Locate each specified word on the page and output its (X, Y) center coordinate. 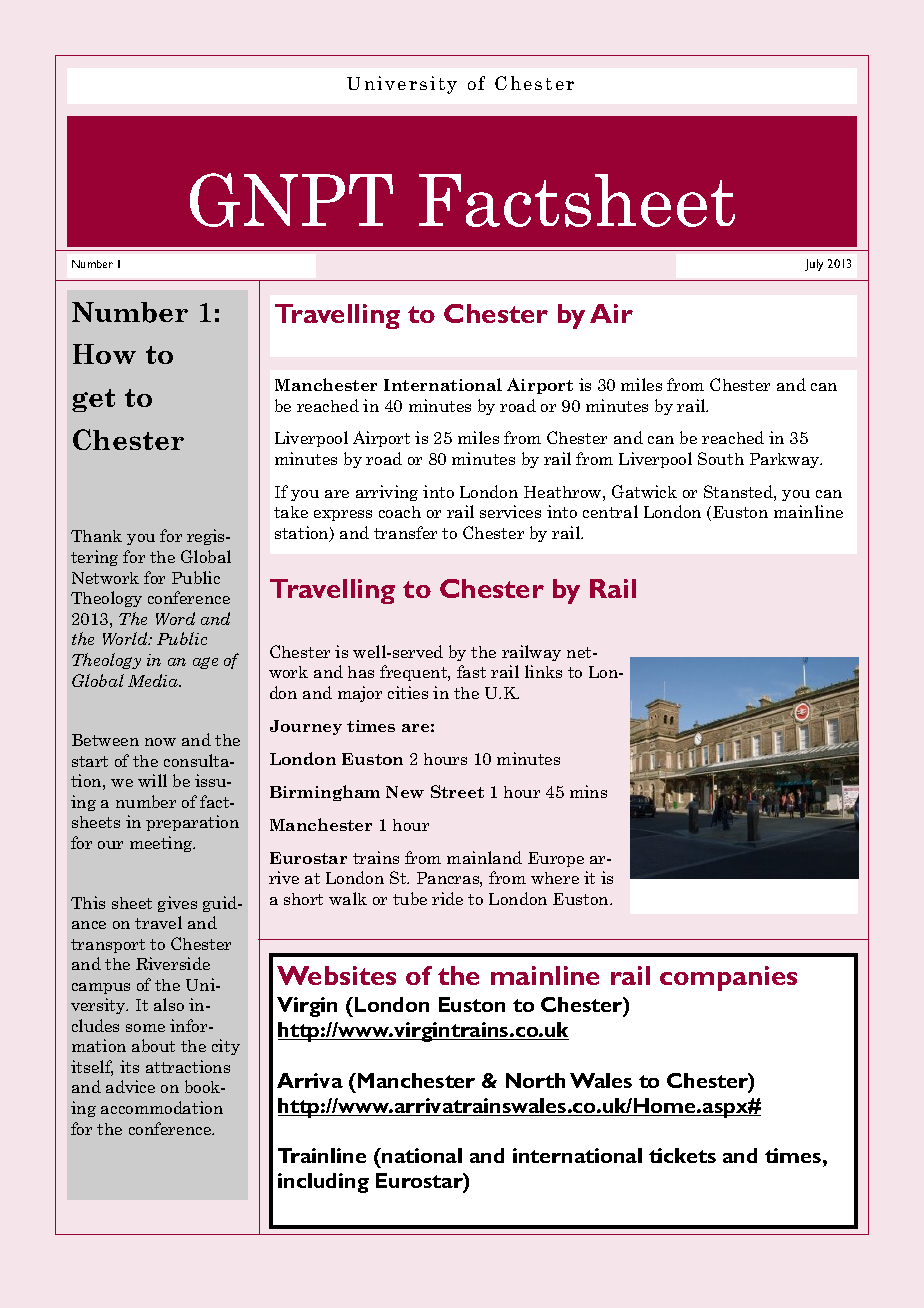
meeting (162, 844)
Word (175, 618)
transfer (405, 532)
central (610, 511)
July (814, 265)
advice (130, 1086)
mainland (484, 857)
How (104, 354)
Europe (556, 859)
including (323, 1183)
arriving (387, 493)
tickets (682, 1155)
